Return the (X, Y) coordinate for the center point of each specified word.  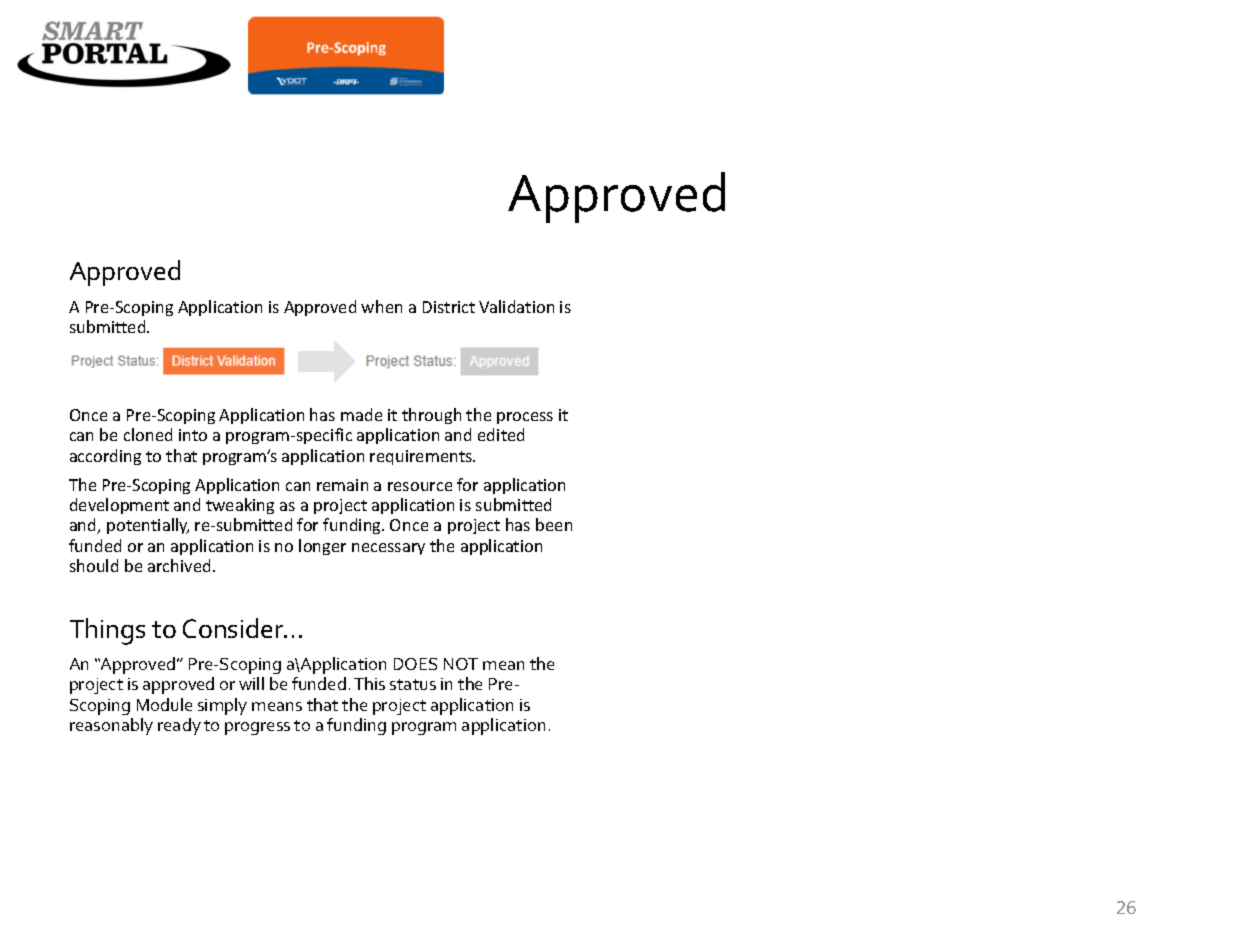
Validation (516, 306)
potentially (148, 526)
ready (179, 726)
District (449, 307)
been (554, 524)
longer (322, 547)
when (381, 306)
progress (257, 728)
